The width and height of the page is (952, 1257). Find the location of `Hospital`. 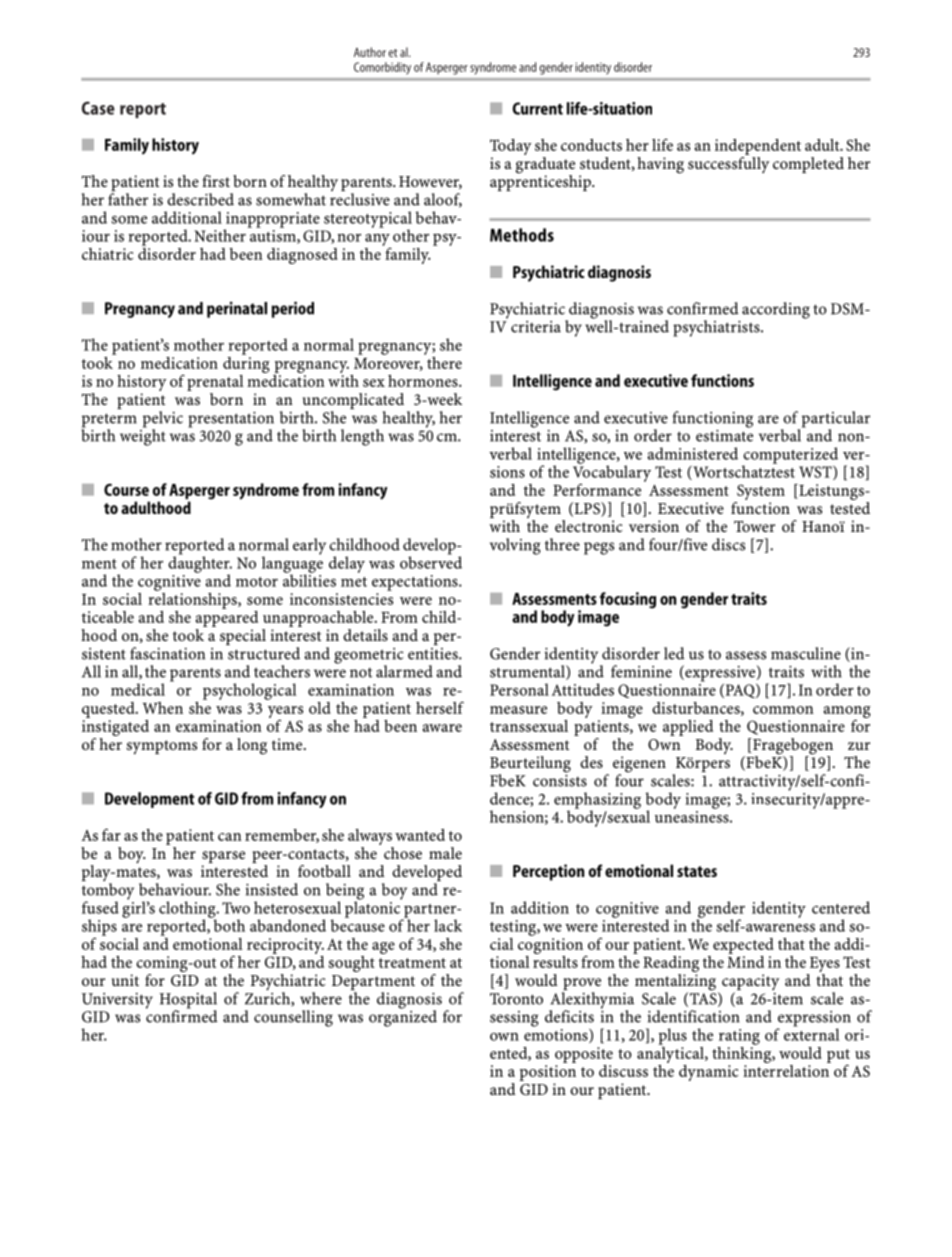

Hospital is located at coordinates (188, 1001).
